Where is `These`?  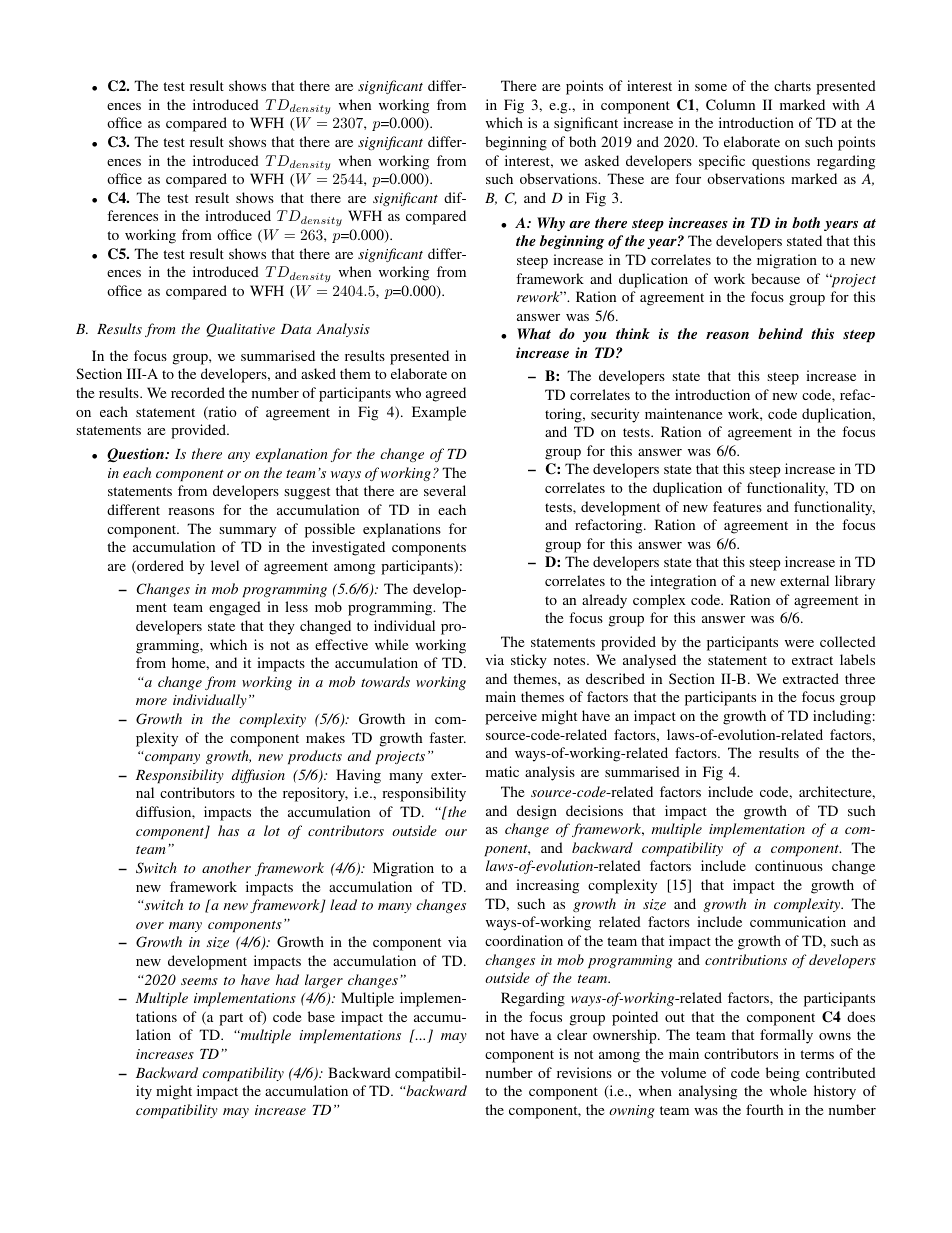 These is located at coordinates (625, 178).
